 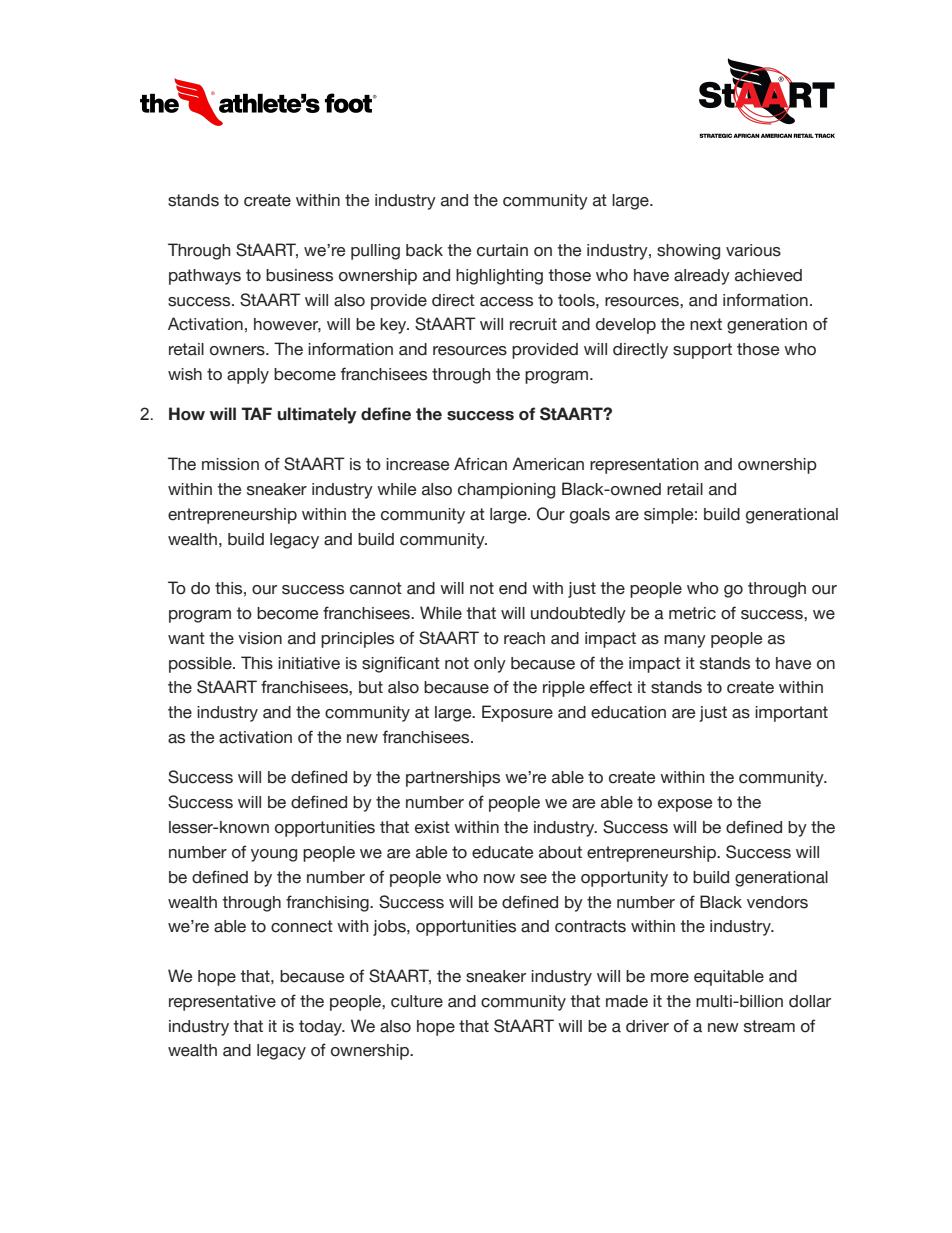 What do you see at coordinates (299, 275) in the screenshot?
I see `business` at bounding box center [299, 275].
